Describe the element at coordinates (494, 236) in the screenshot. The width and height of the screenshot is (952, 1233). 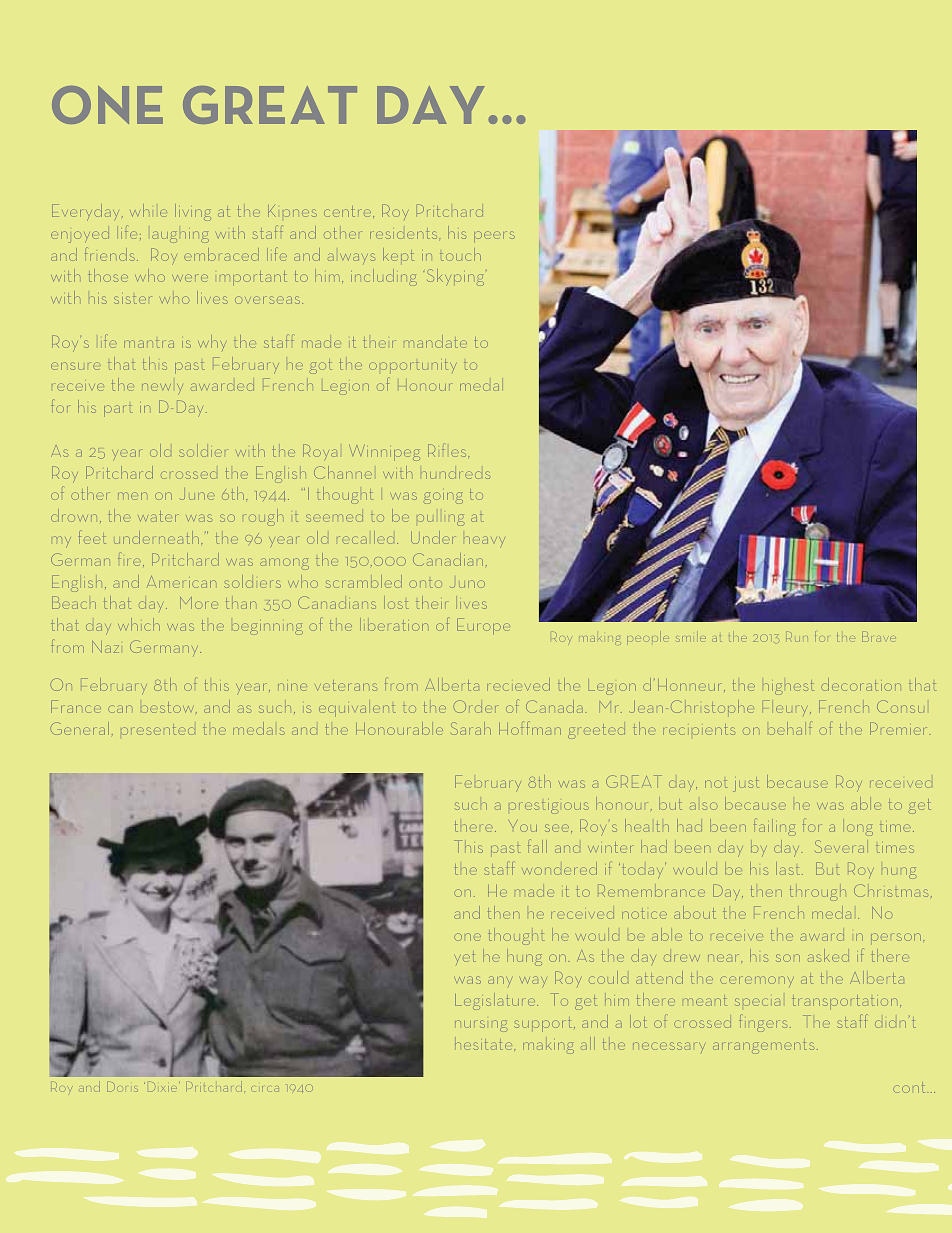
I see `peers` at that location.
